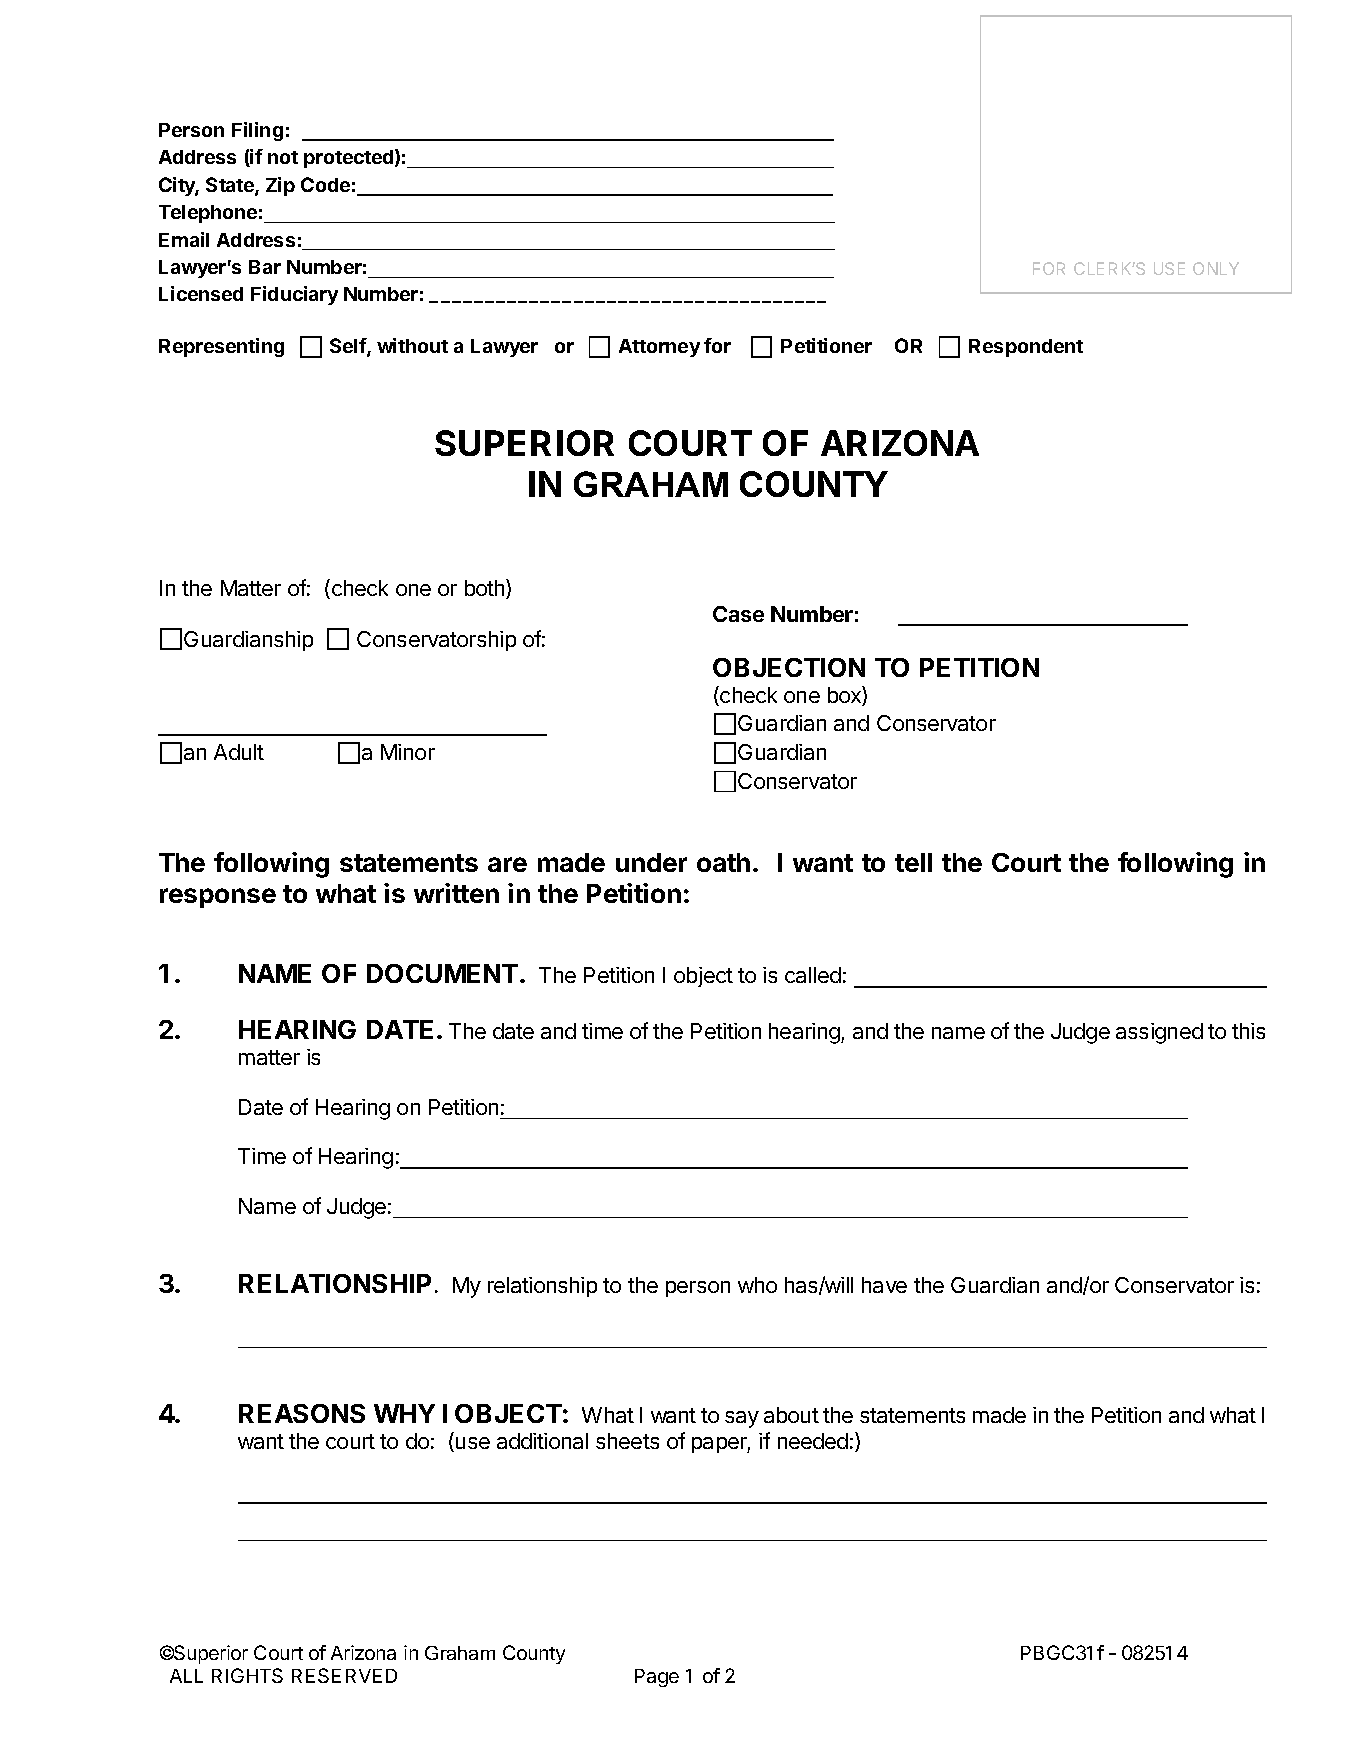 This document has height=1742, width=1346. What do you see at coordinates (913, 862) in the document?
I see `tell` at bounding box center [913, 862].
